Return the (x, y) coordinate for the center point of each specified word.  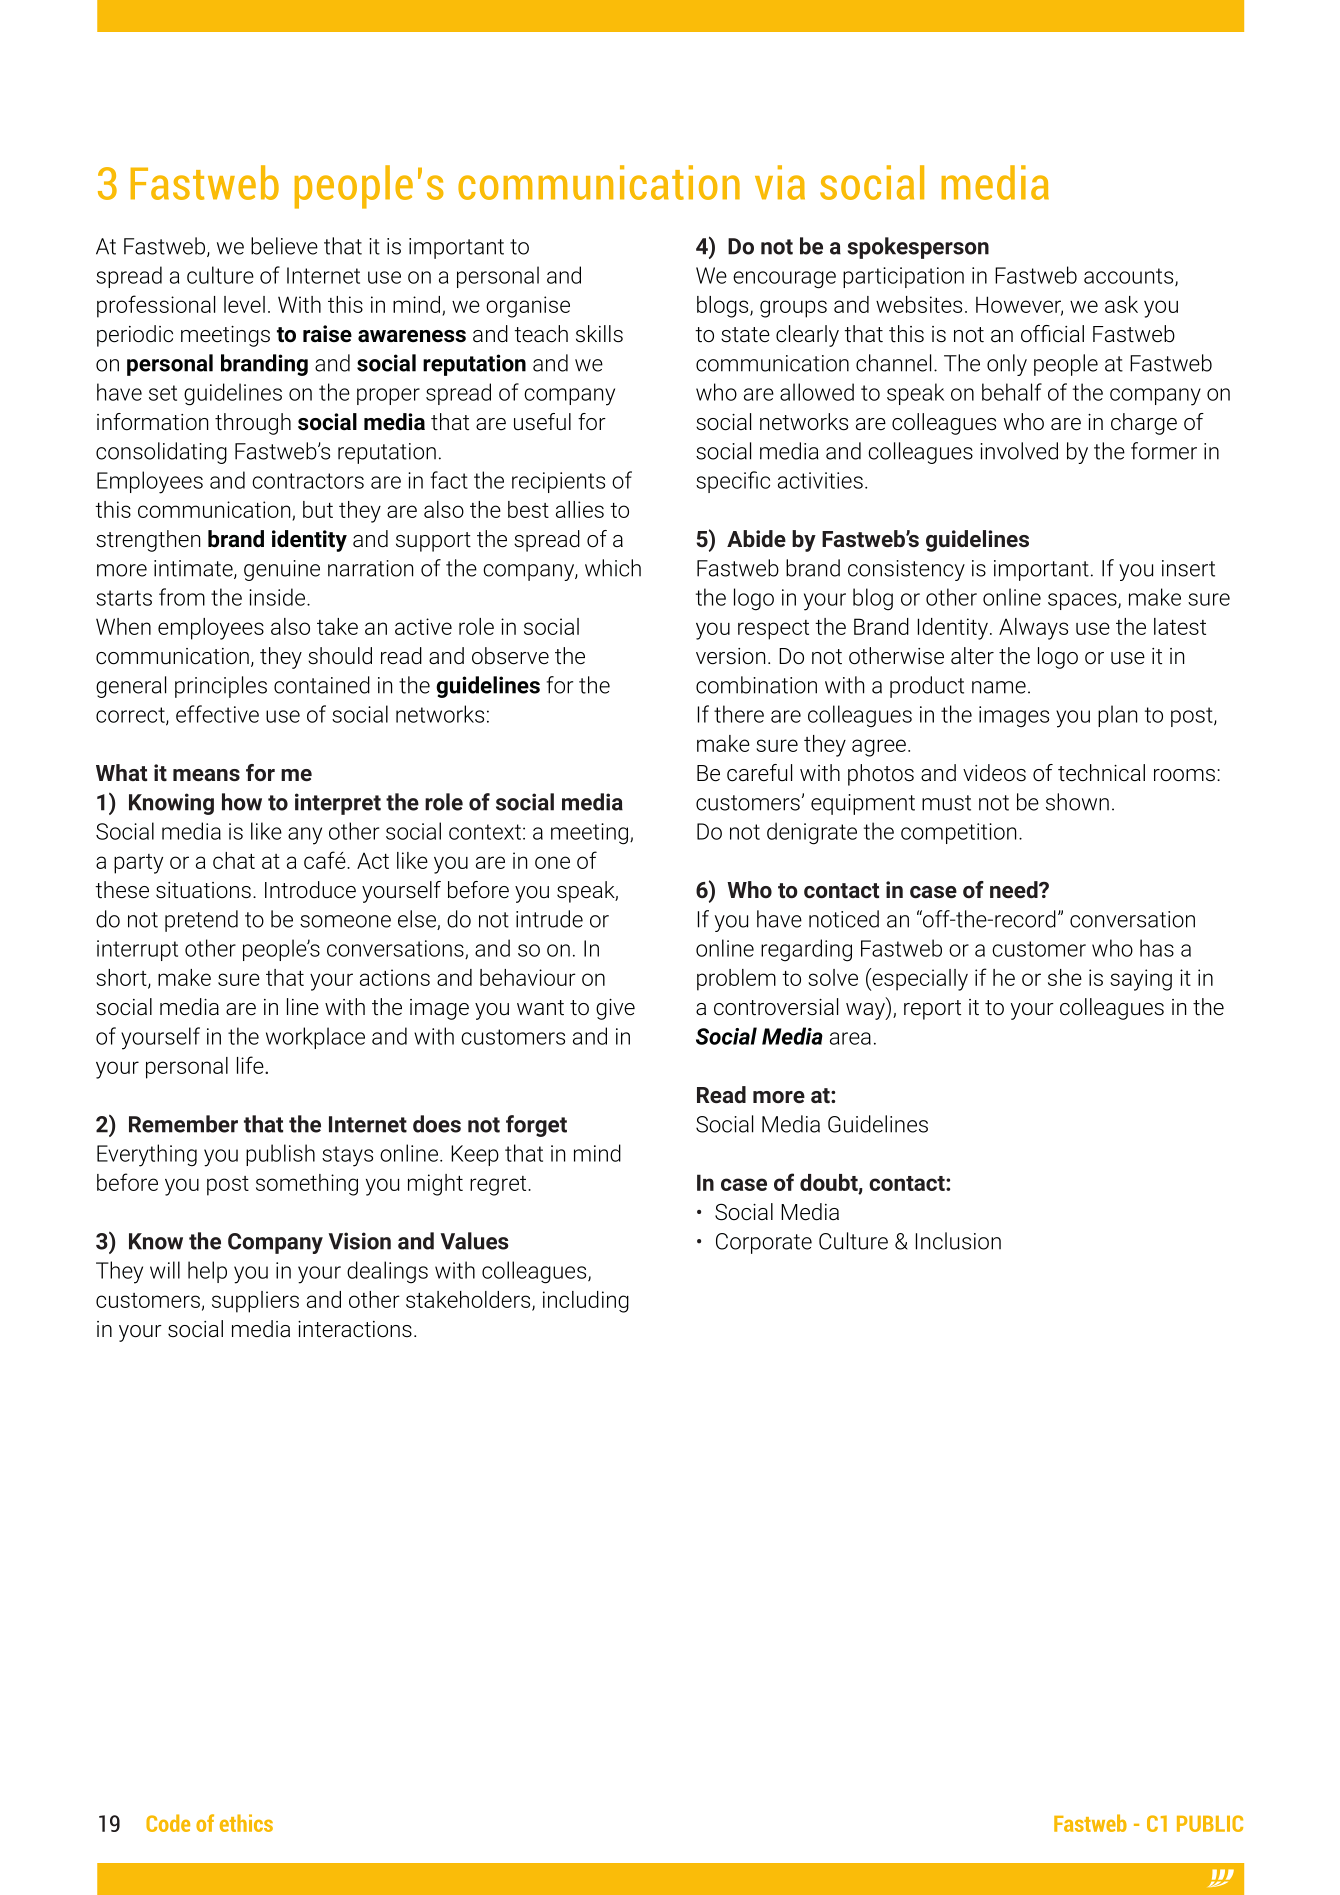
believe (284, 246)
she (1065, 977)
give (615, 1009)
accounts (1130, 277)
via (780, 182)
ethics (246, 1823)
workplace (315, 1038)
